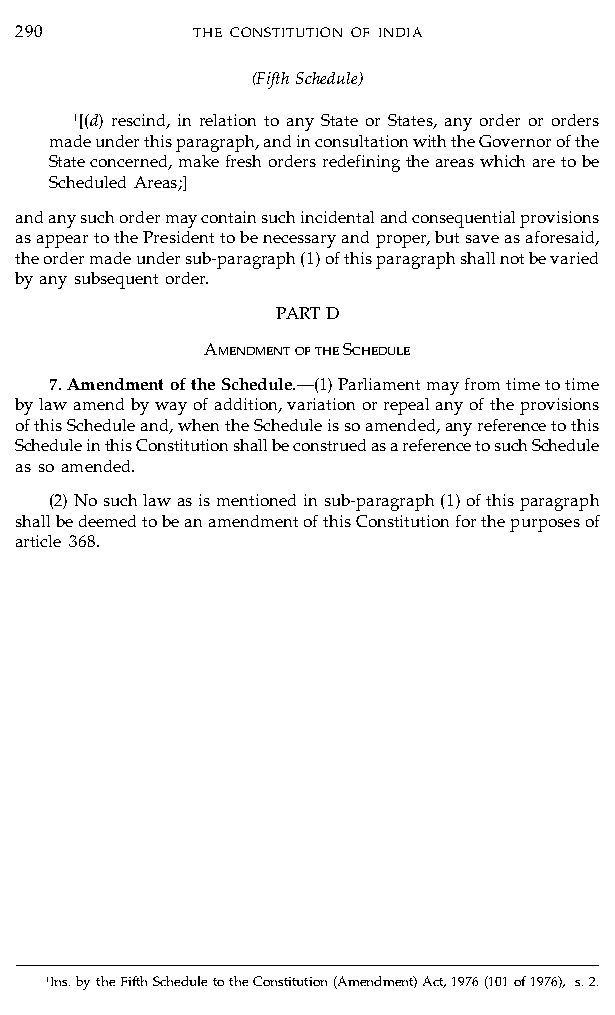  What do you see at coordinates (60, 981) in the screenshot?
I see `Ins` at bounding box center [60, 981].
